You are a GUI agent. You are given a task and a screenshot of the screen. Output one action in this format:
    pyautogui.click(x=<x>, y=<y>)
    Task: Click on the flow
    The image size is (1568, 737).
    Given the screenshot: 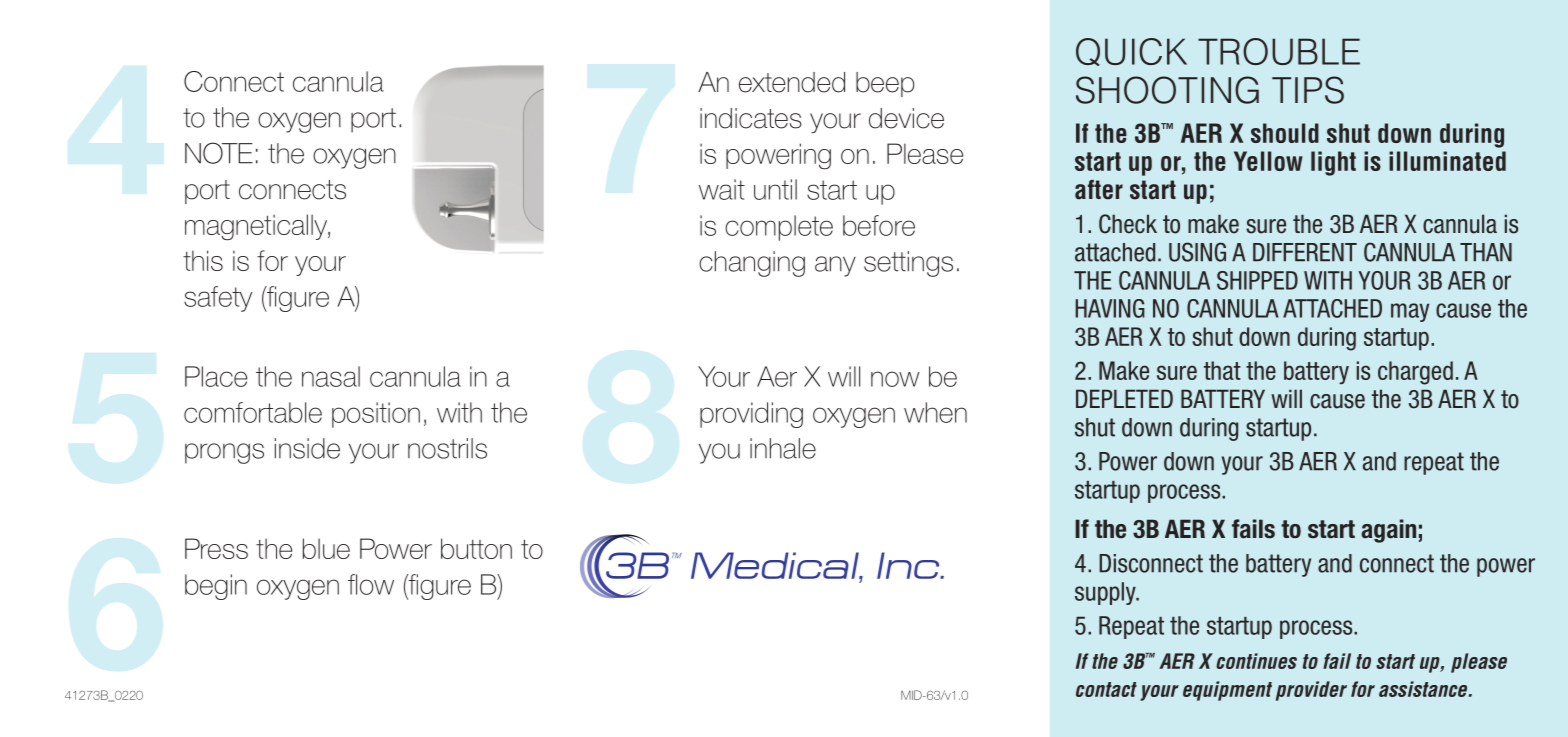 What is the action you would take?
    pyautogui.click(x=371, y=584)
